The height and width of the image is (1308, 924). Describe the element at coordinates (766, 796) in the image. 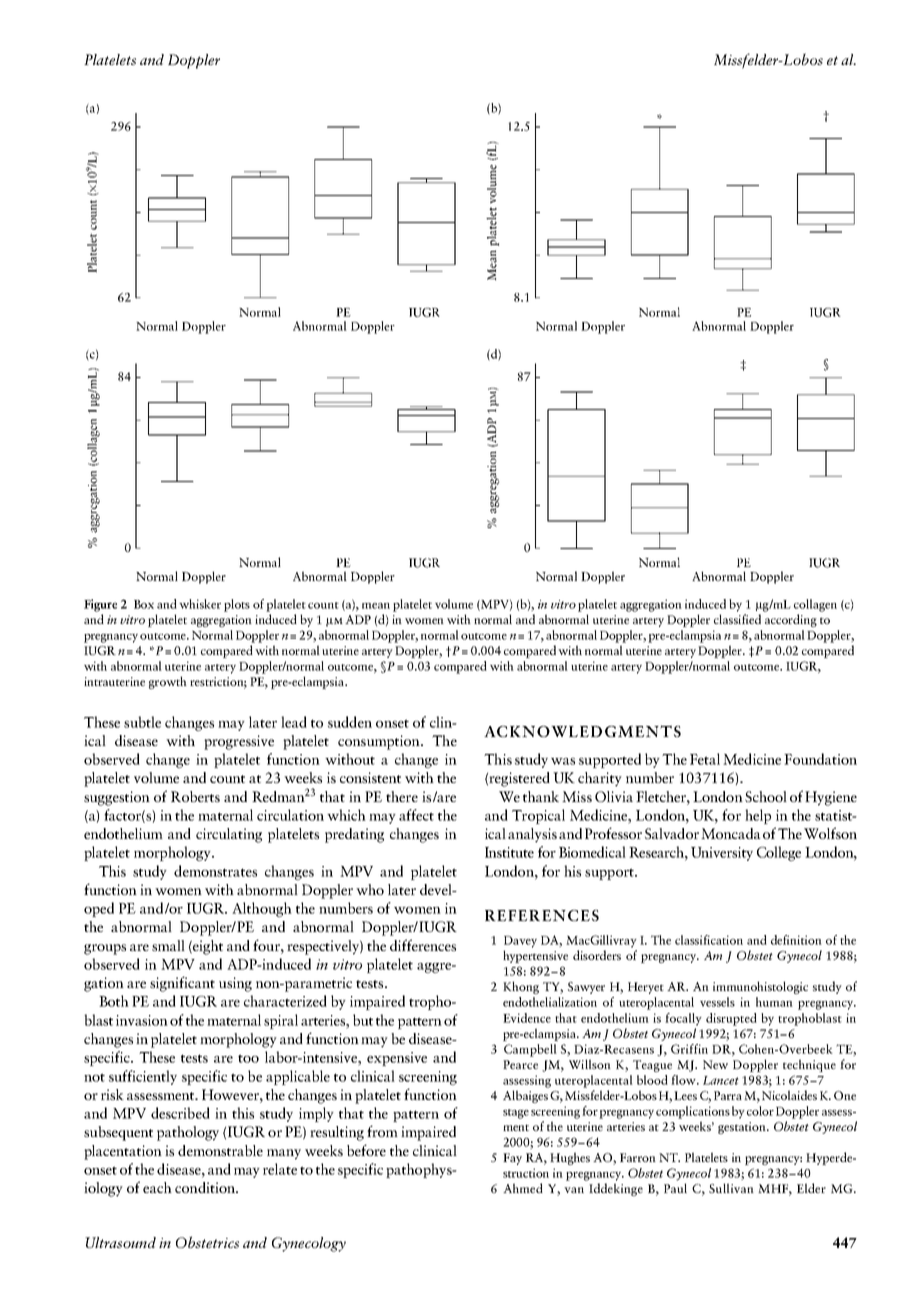

I see `School` at that location.
